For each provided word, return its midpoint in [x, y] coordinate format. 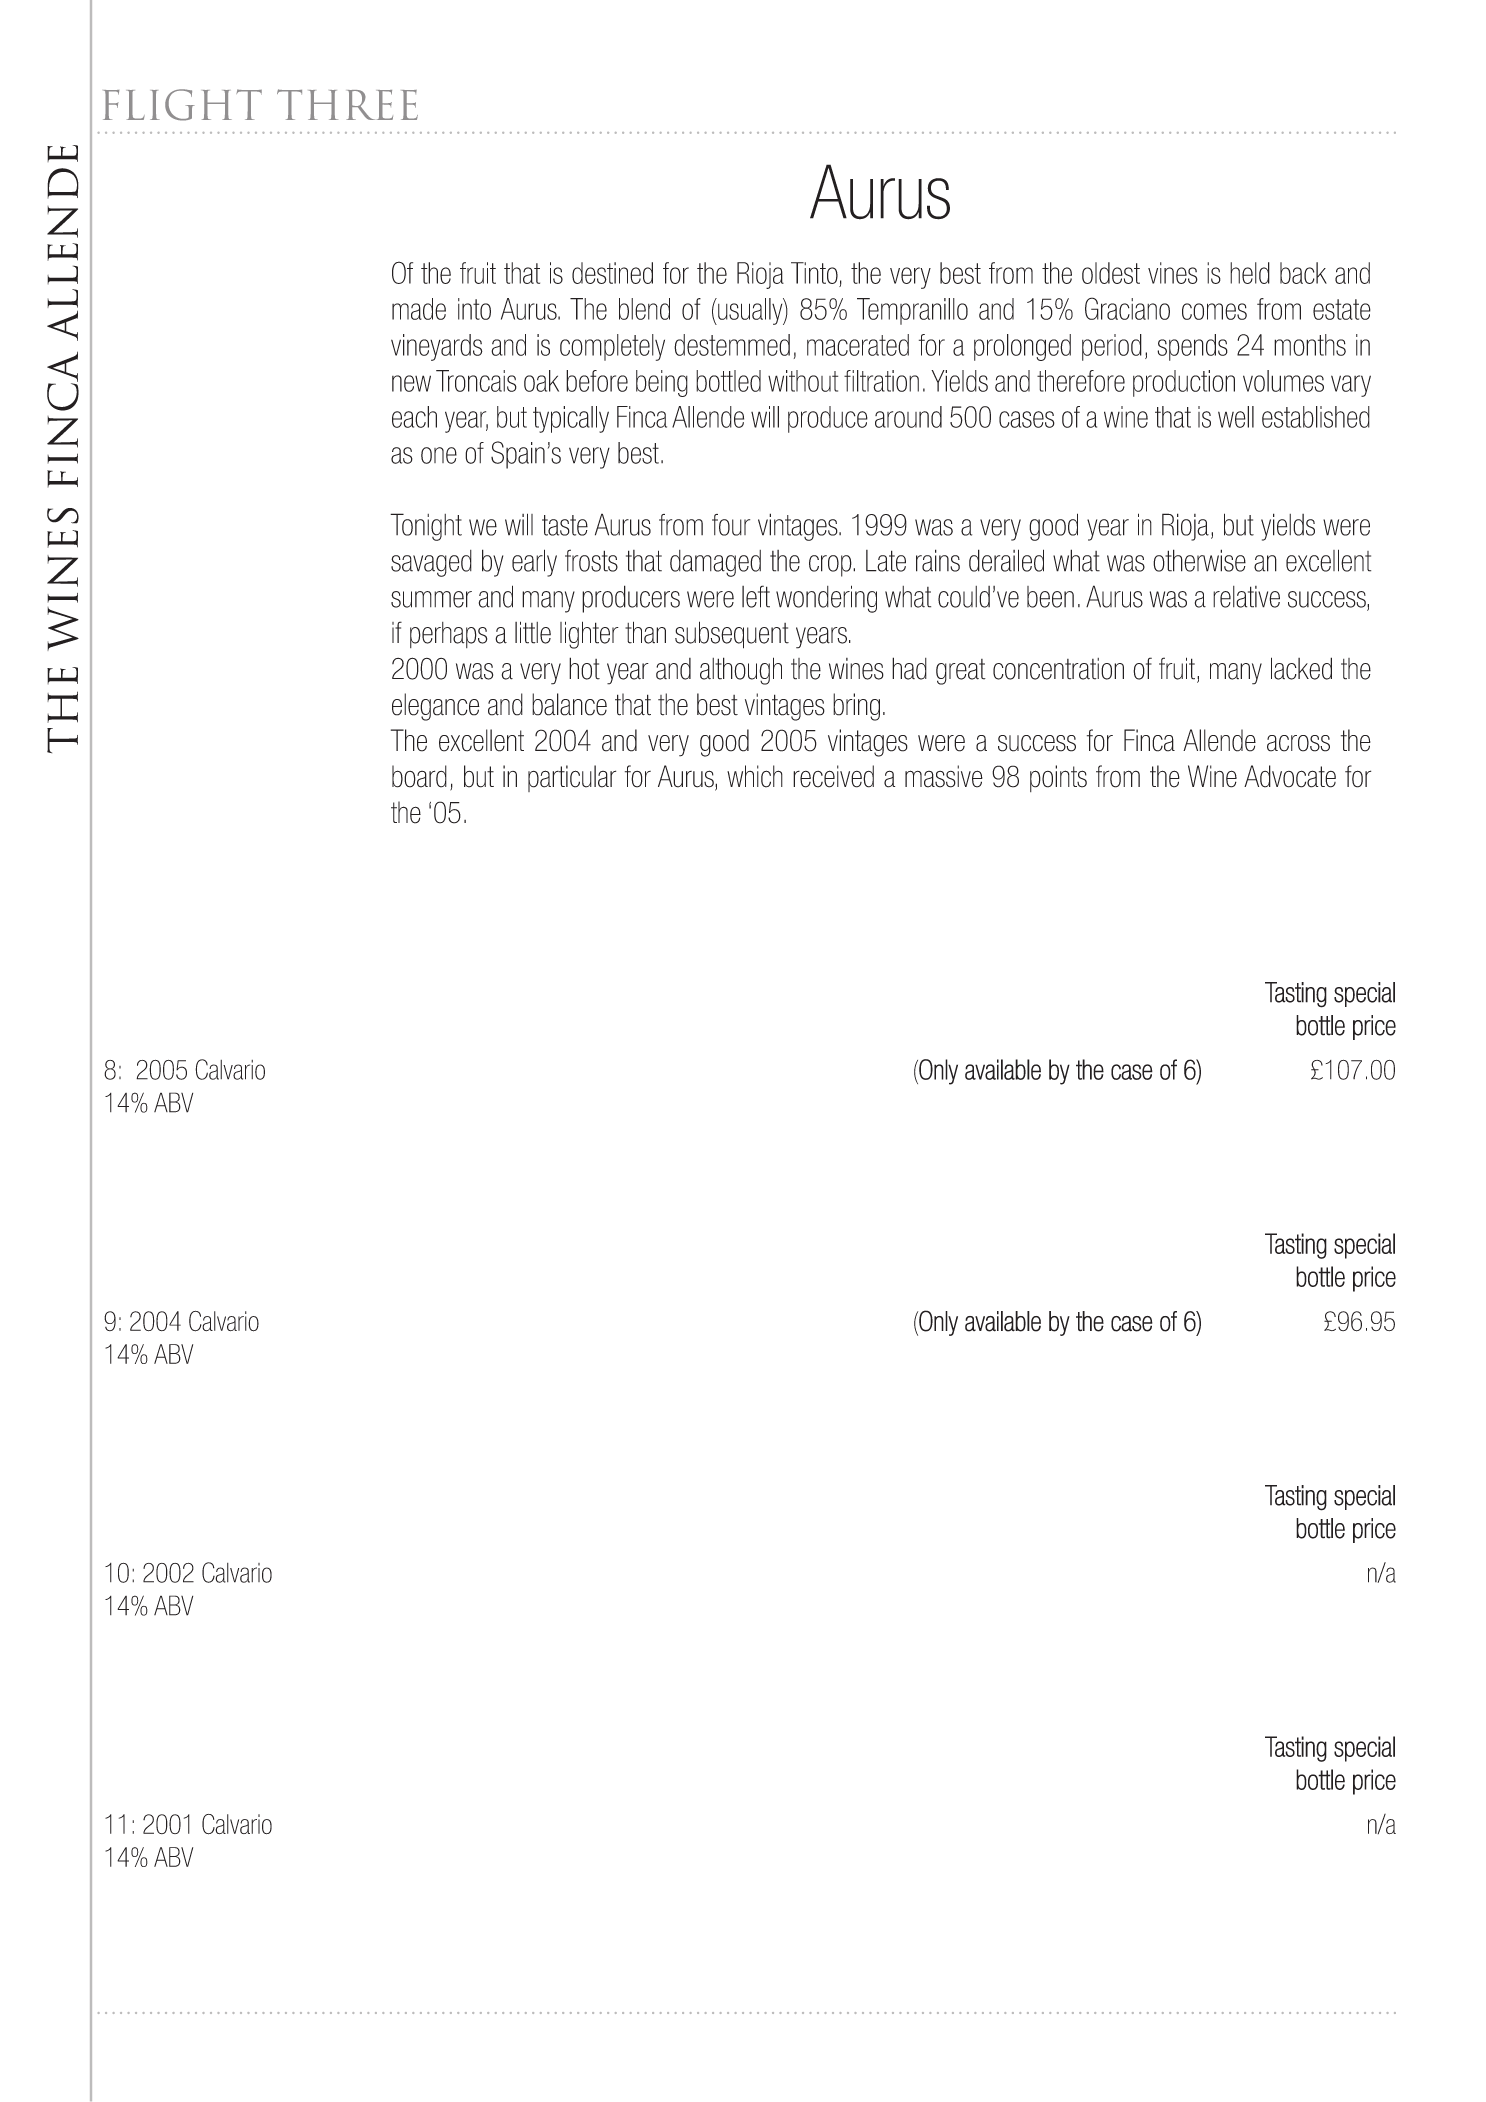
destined [612, 273]
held [1250, 273]
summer [431, 599]
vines [1173, 273]
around [908, 417]
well [1236, 417]
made [419, 309]
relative [1246, 597]
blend [644, 309]
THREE [347, 104]
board [419, 776]
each [414, 417]
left [756, 596]
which [755, 776]
